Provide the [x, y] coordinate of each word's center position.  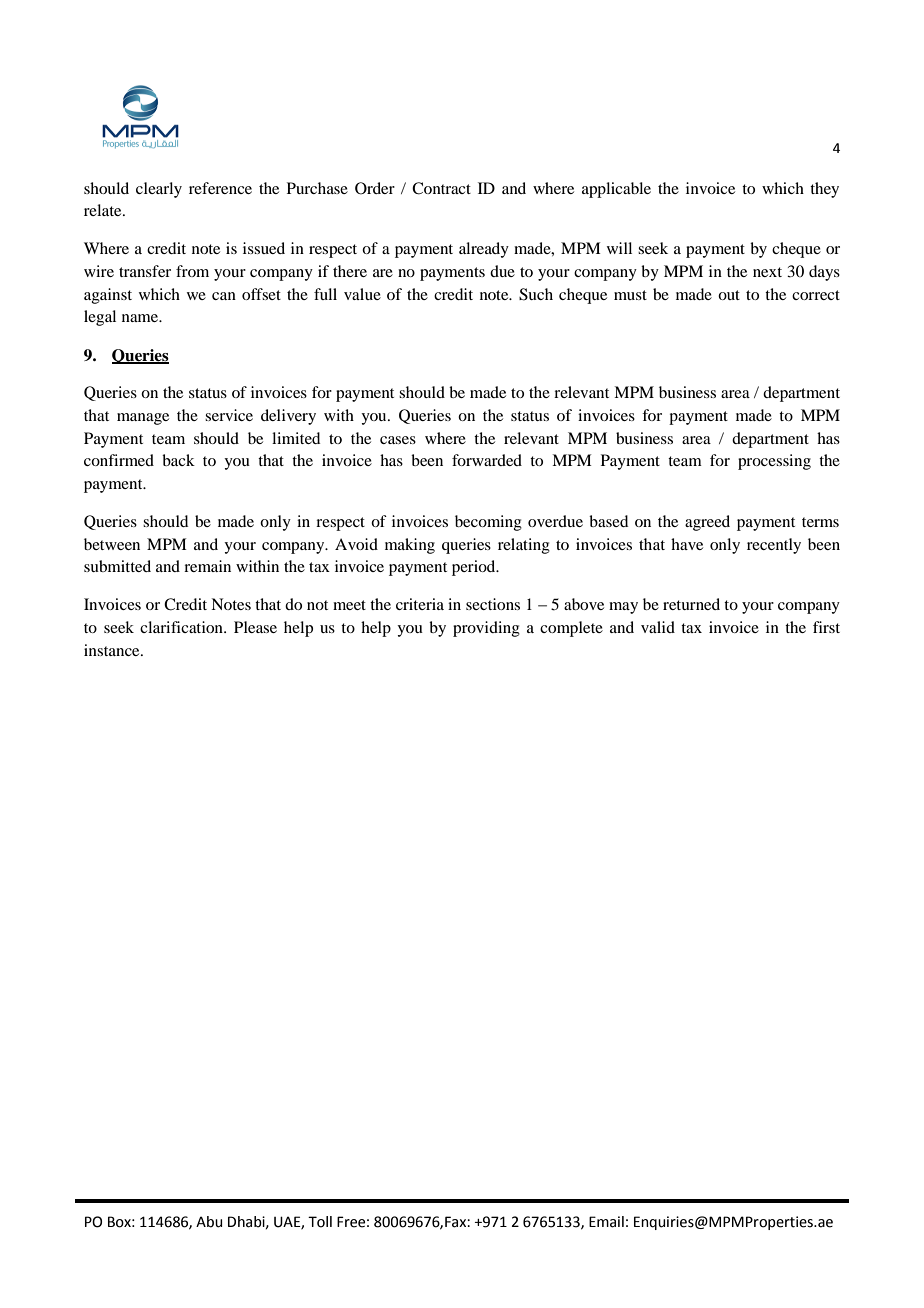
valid [658, 627]
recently [774, 546]
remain [207, 566]
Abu [209, 1222]
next [767, 272]
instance [113, 650]
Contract [441, 188]
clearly [159, 190]
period [475, 568]
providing [486, 629]
